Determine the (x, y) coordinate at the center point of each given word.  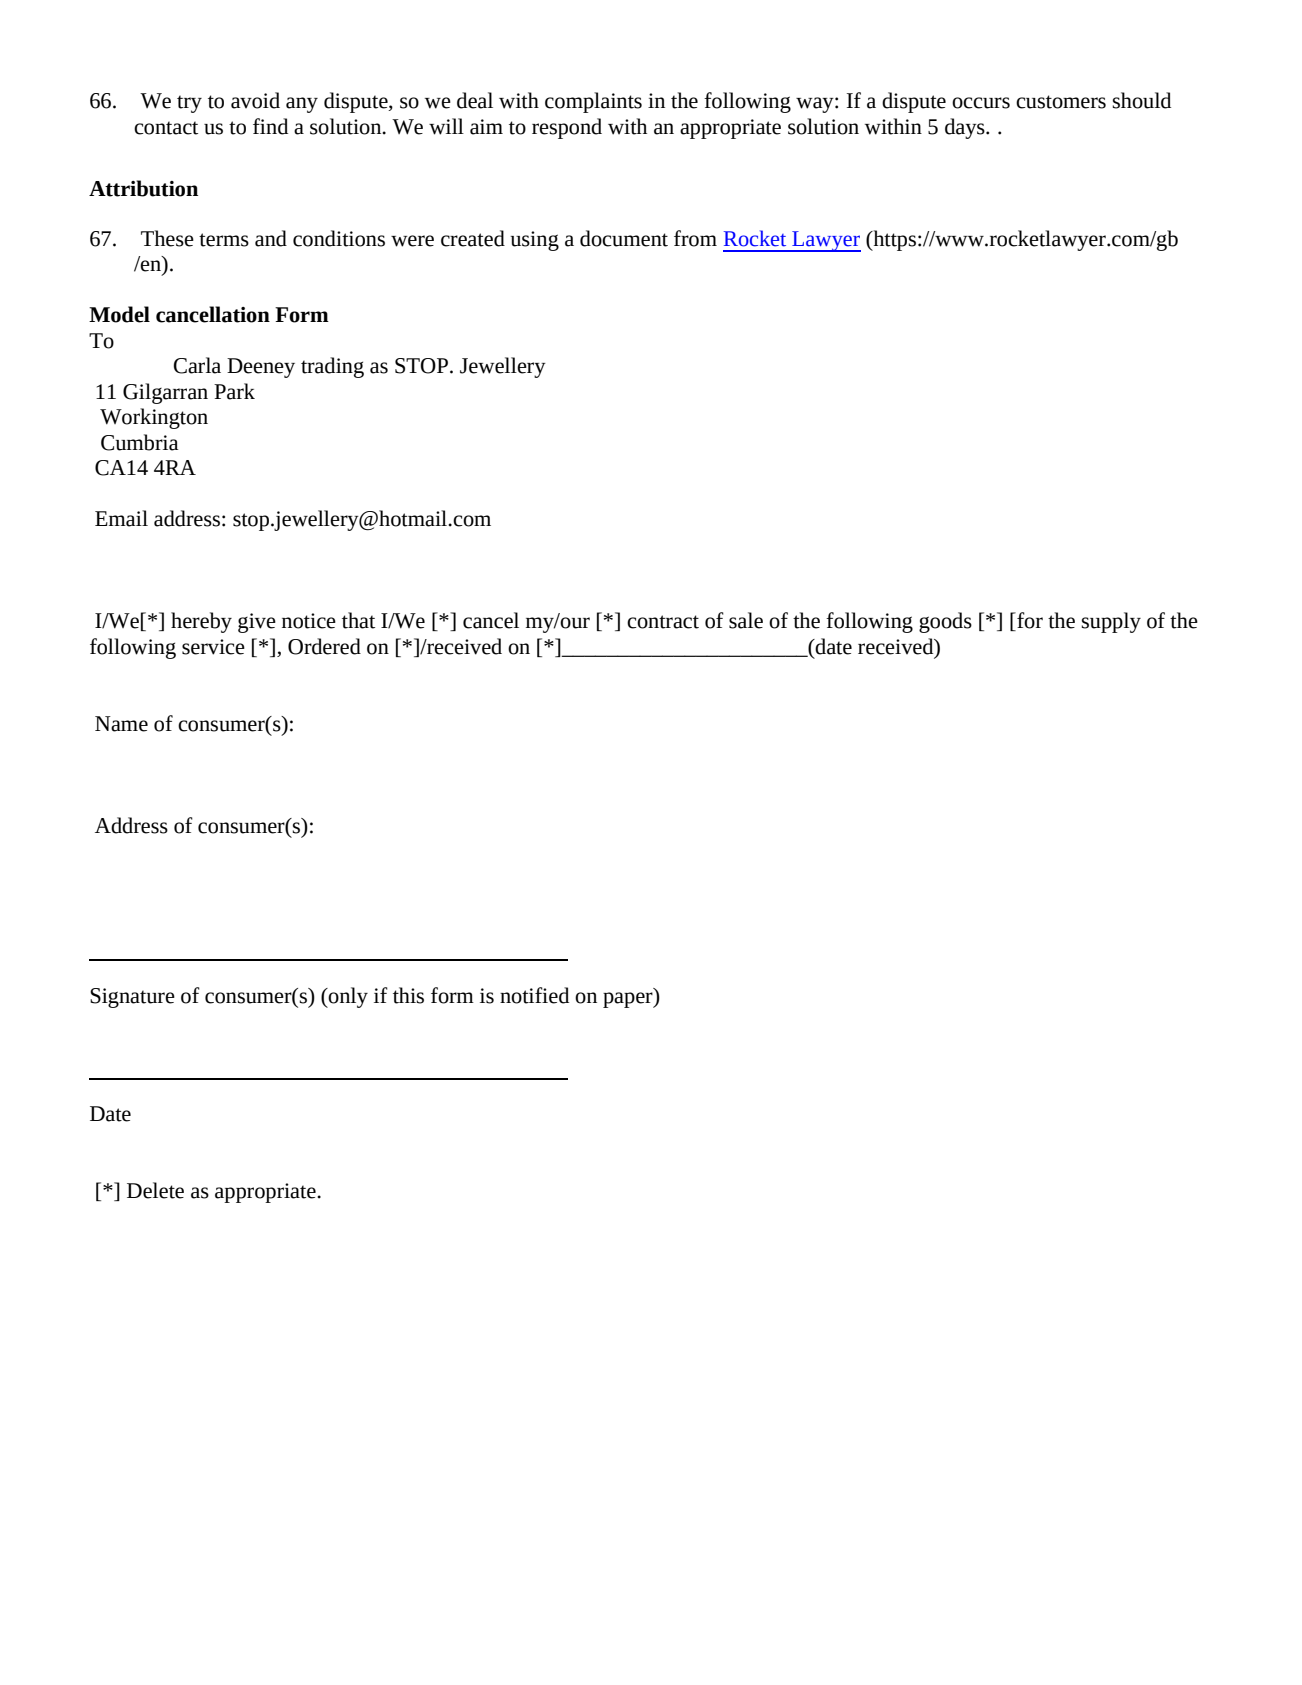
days (966, 128)
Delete (155, 1190)
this (408, 995)
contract (663, 622)
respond (567, 128)
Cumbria (140, 442)
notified (534, 995)
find (270, 126)
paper (629, 998)
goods (945, 622)
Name (121, 724)
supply (1111, 622)
